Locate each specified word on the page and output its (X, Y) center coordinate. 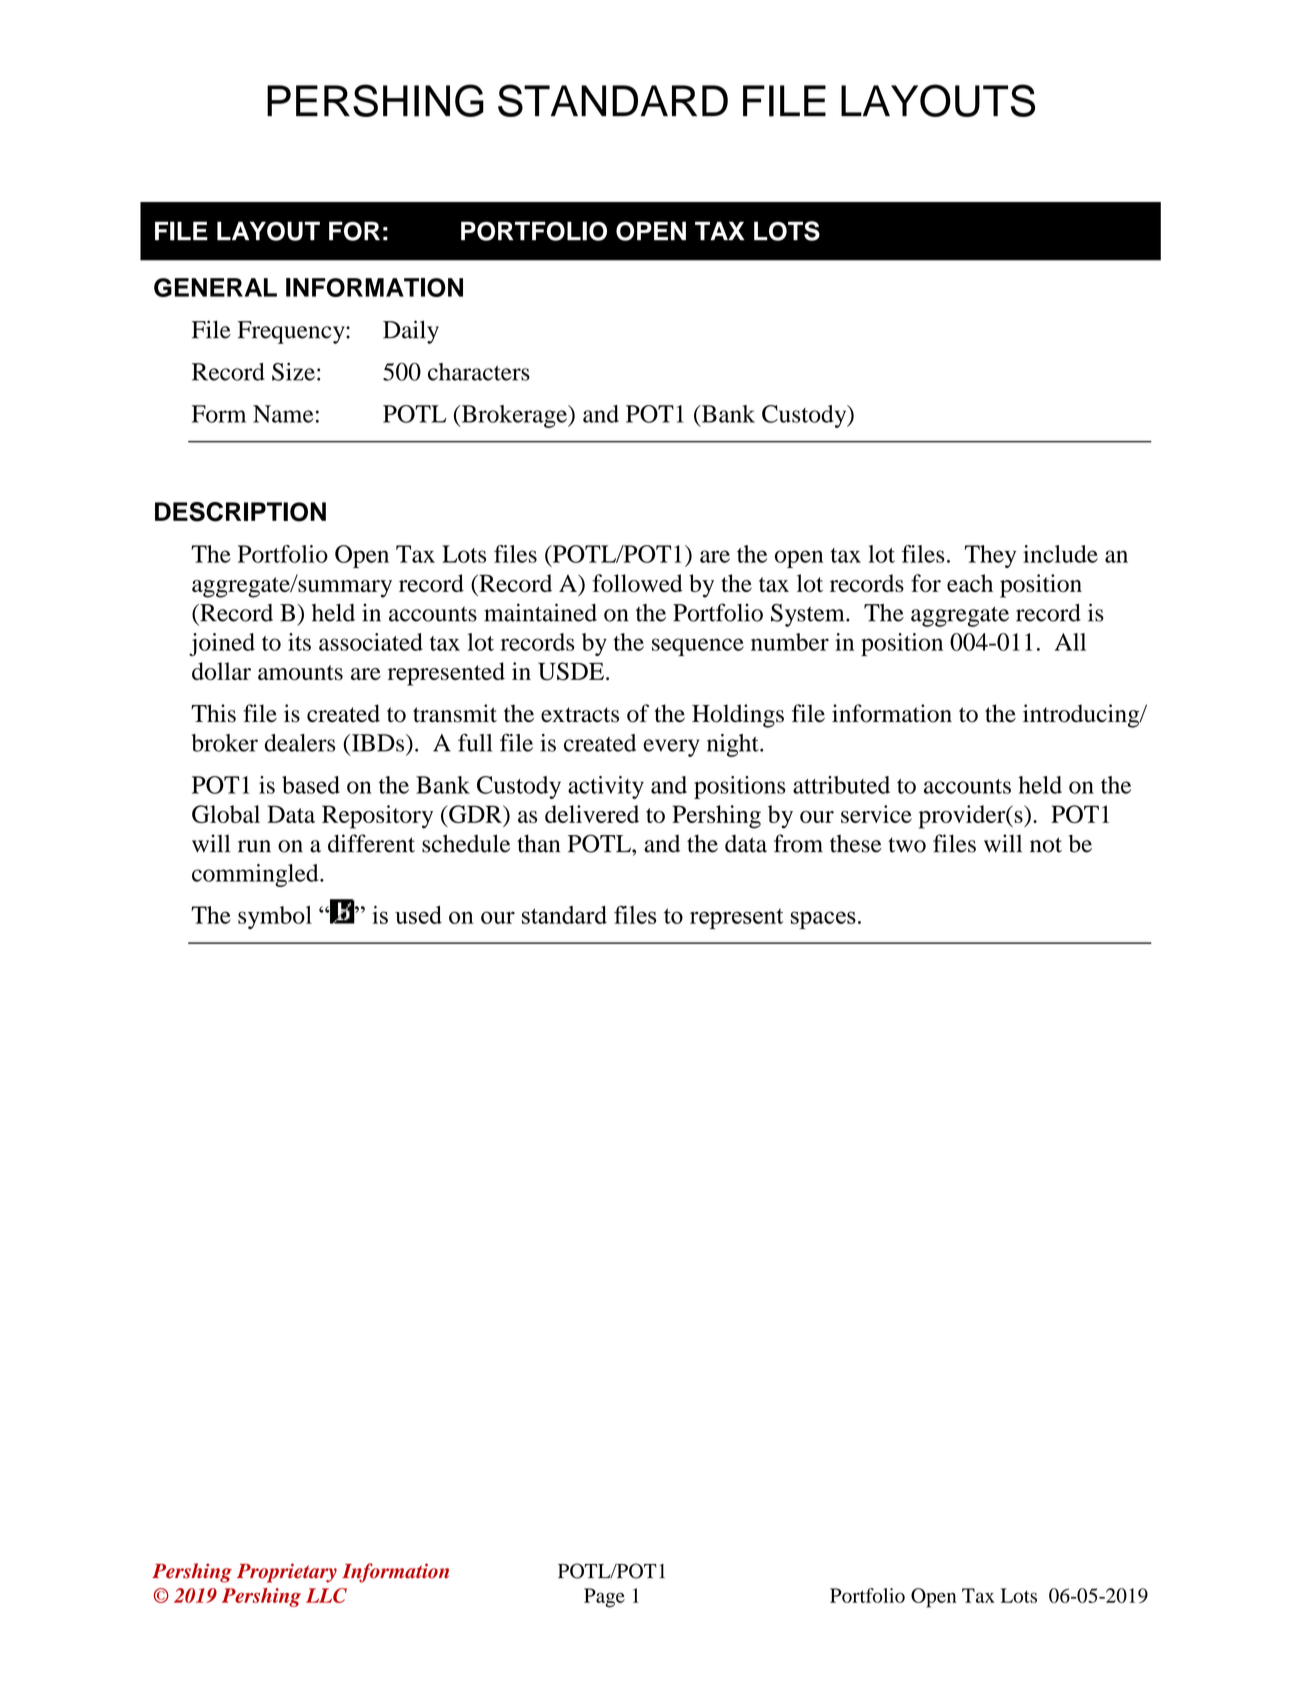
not (1046, 845)
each (970, 583)
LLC (326, 1595)
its (299, 642)
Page (604, 1598)
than (538, 843)
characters (479, 372)
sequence (698, 647)
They (990, 556)
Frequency (292, 332)
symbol (275, 917)
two (907, 845)
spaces (823, 920)
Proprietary (287, 1573)
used (418, 915)
